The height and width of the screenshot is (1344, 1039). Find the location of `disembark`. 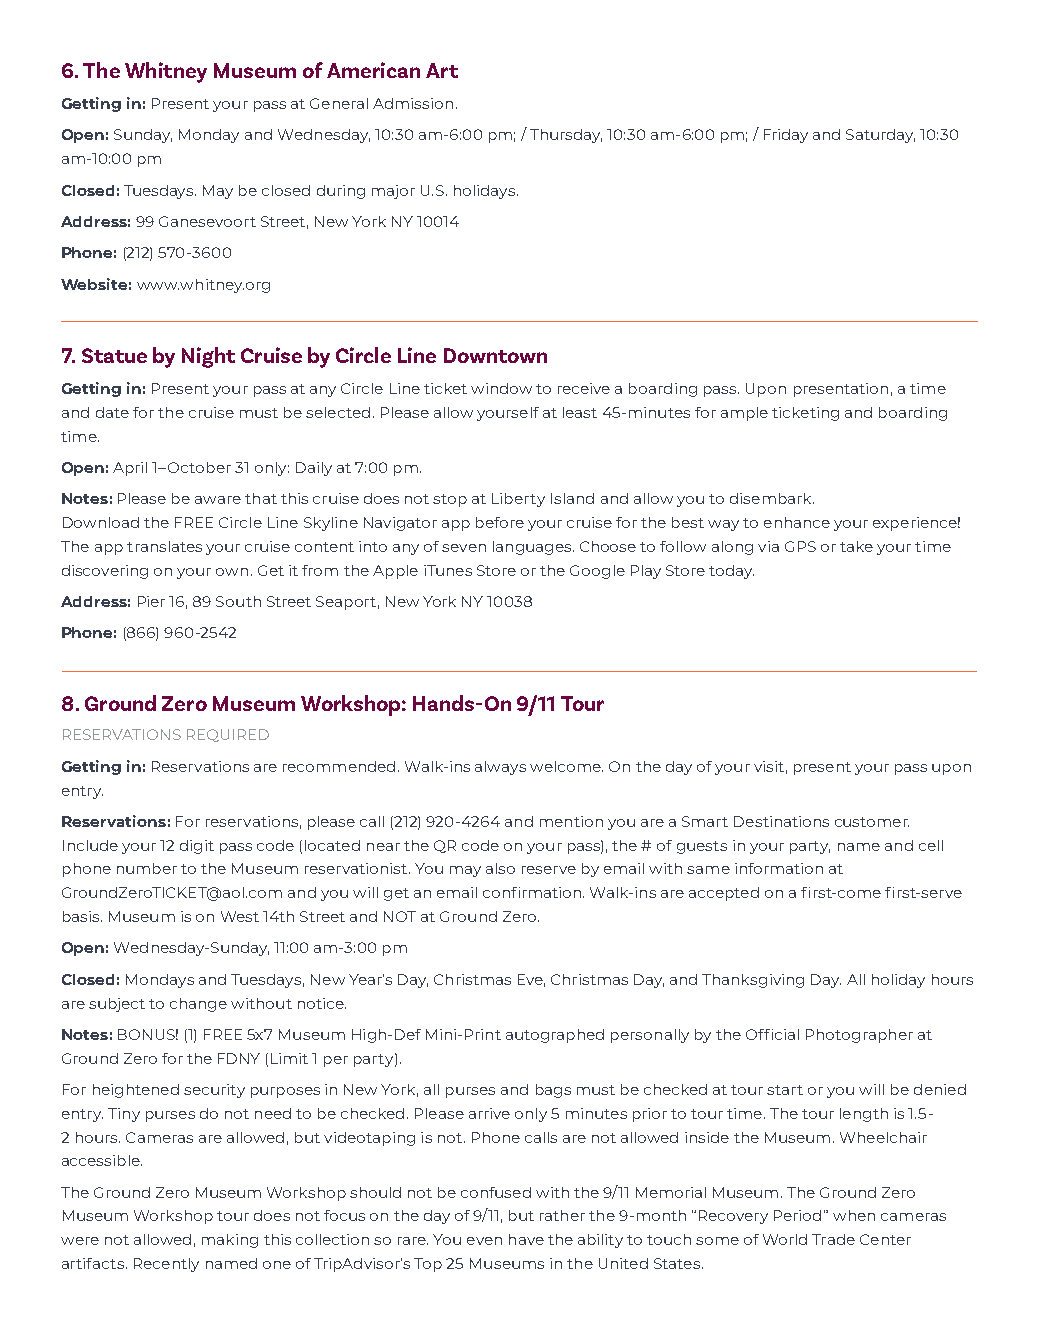

disembark is located at coordinates (772, 498).
